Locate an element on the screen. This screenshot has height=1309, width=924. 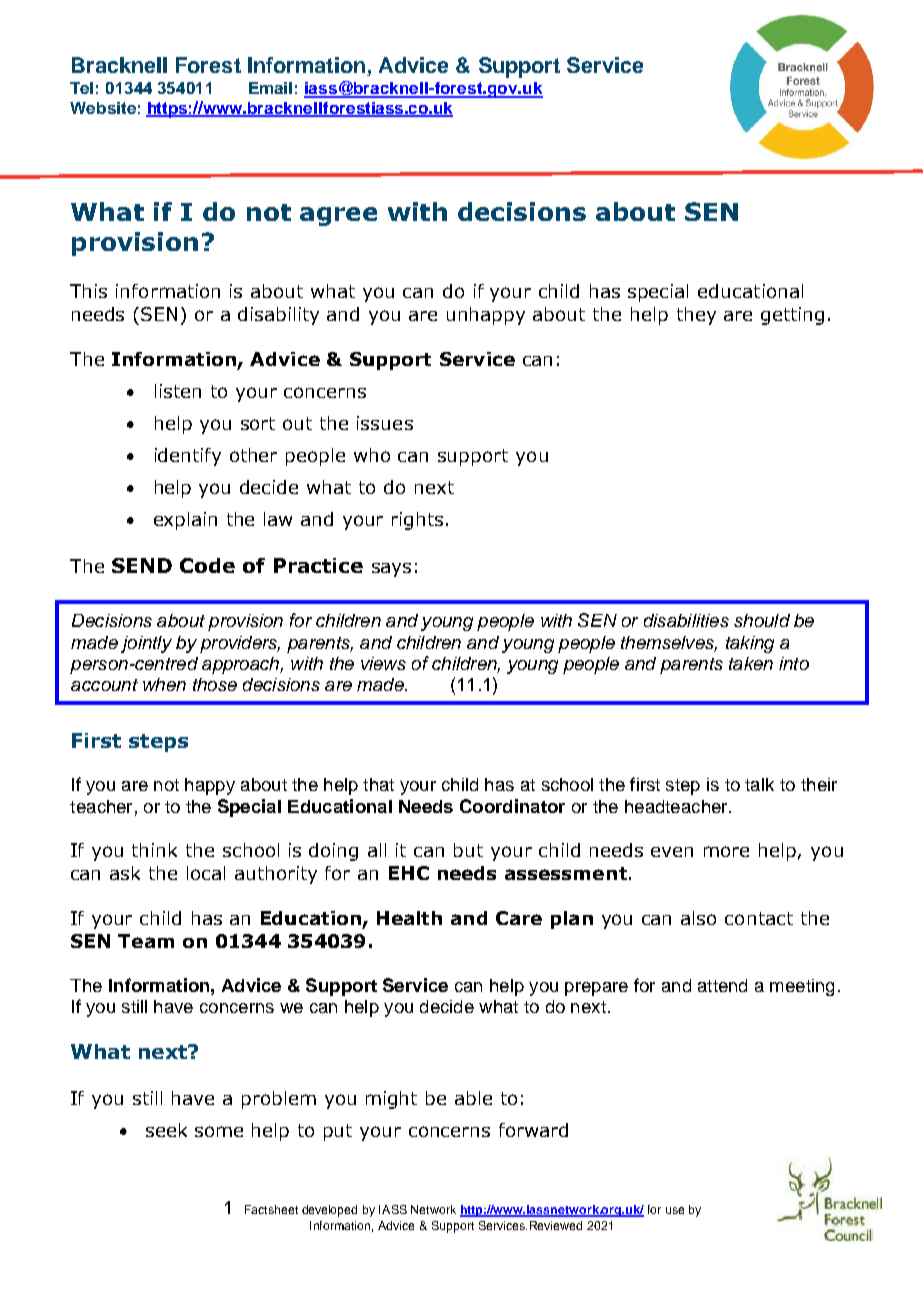
identify is located at coordinates (188, 457).
